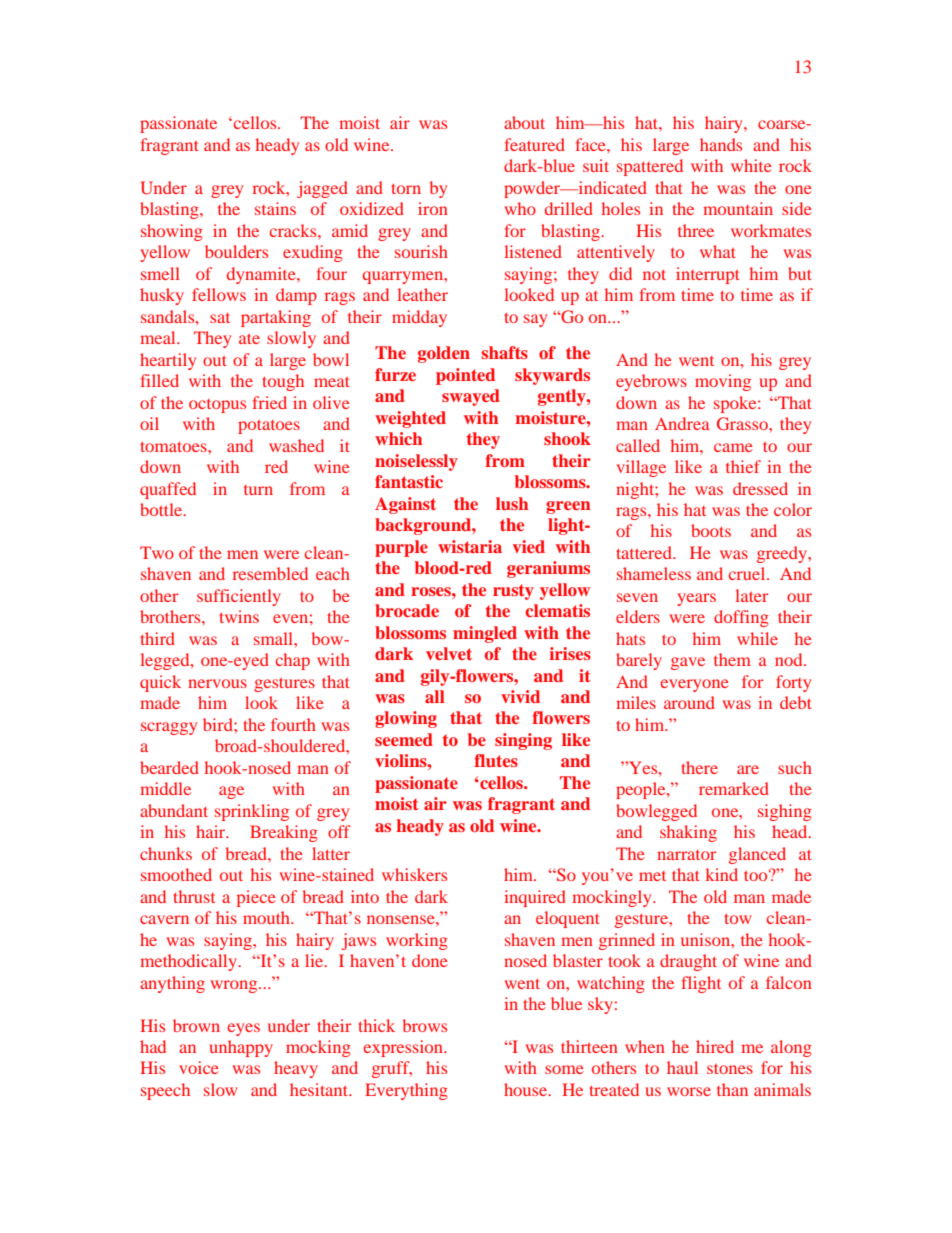 This page has width=952, height=1233. Describe the element at coordinates (699, 767) in the page. I see `there` at that location.
